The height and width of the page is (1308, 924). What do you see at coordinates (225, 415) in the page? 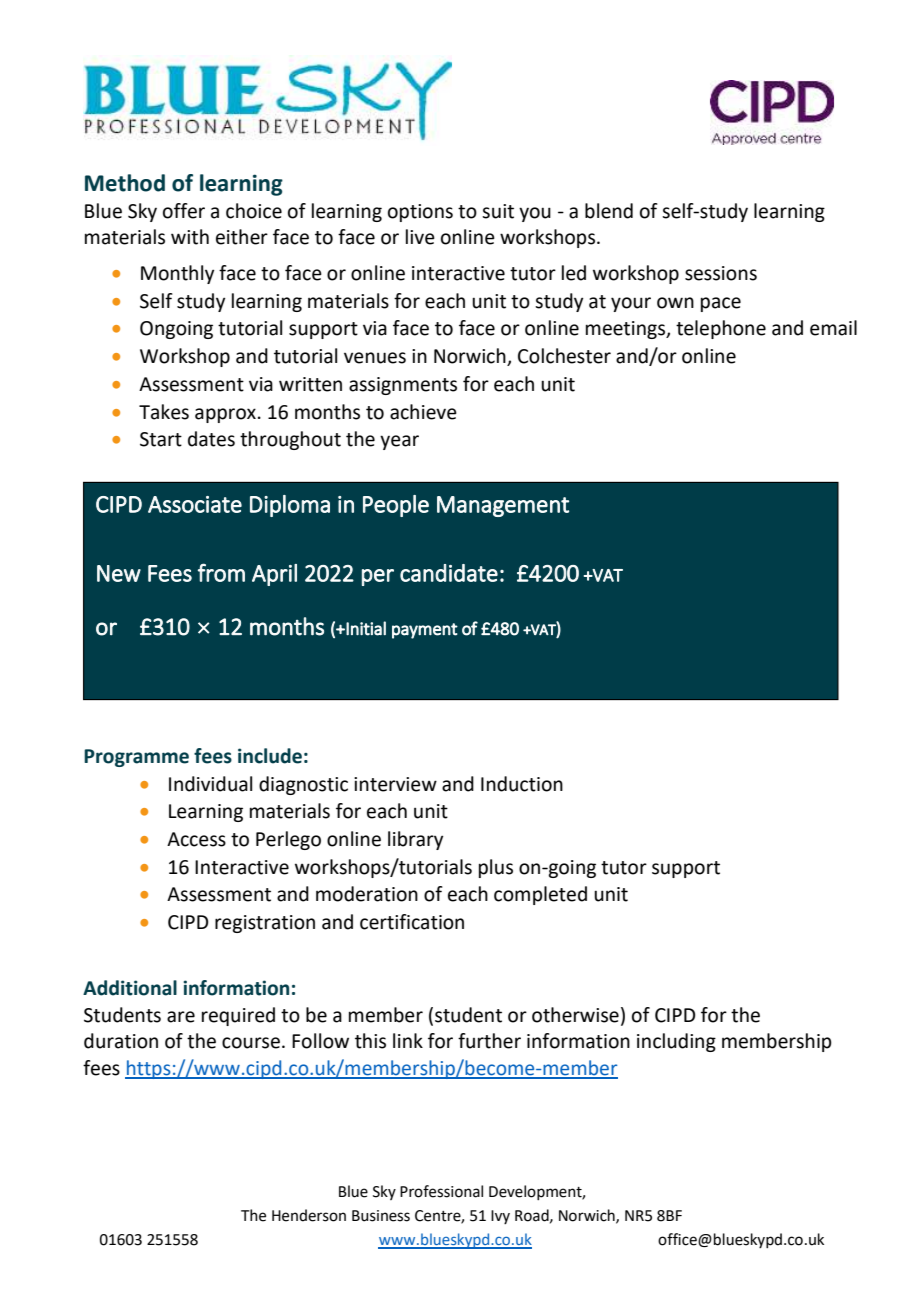
I see `approx` at bounding box center [225, 415].
